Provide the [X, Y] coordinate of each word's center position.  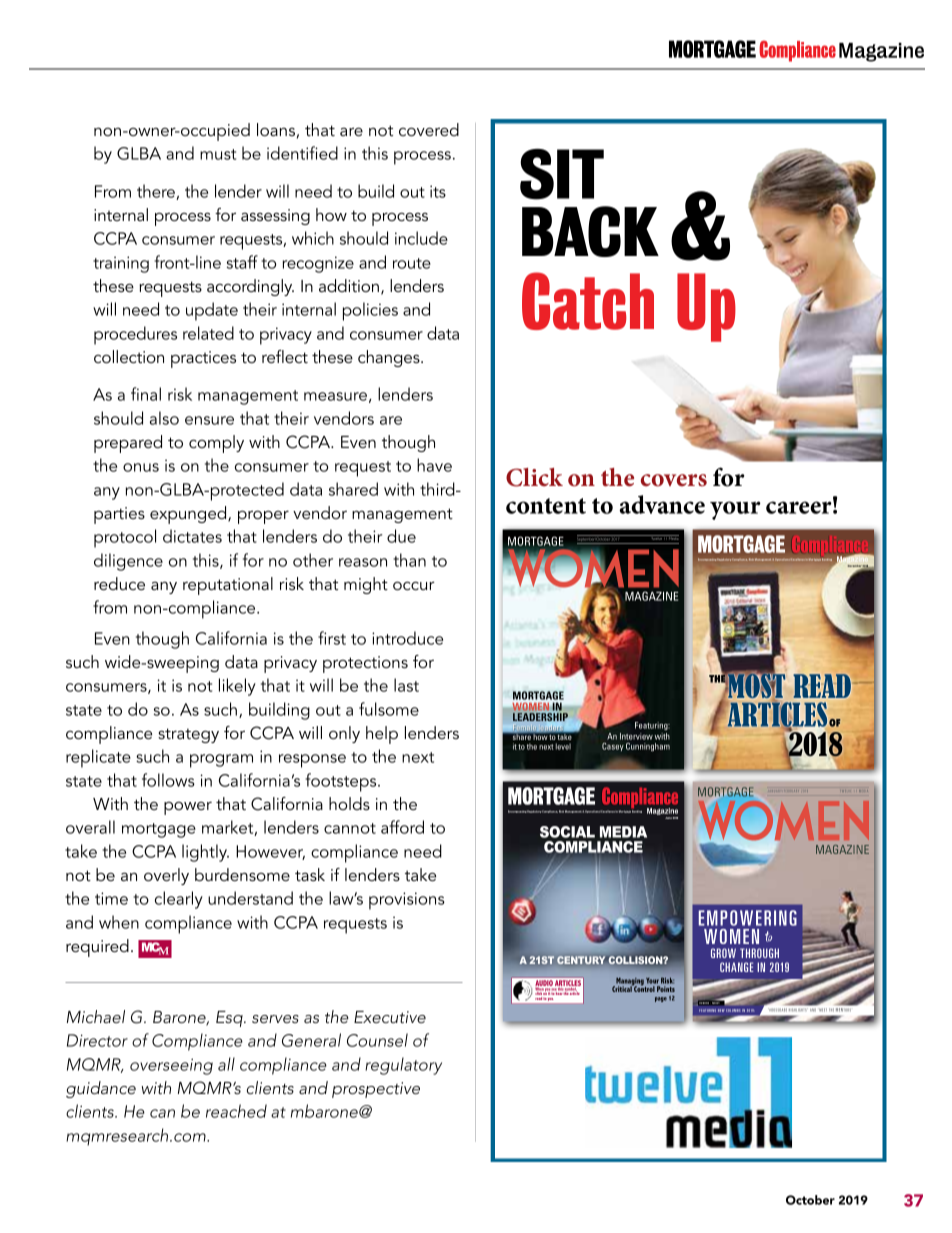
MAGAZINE [651, 596]
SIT [562, 174]
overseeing [171, 1066]
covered [429, 129]
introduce [407, 638]
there [157, 192]
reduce [119, 583]
